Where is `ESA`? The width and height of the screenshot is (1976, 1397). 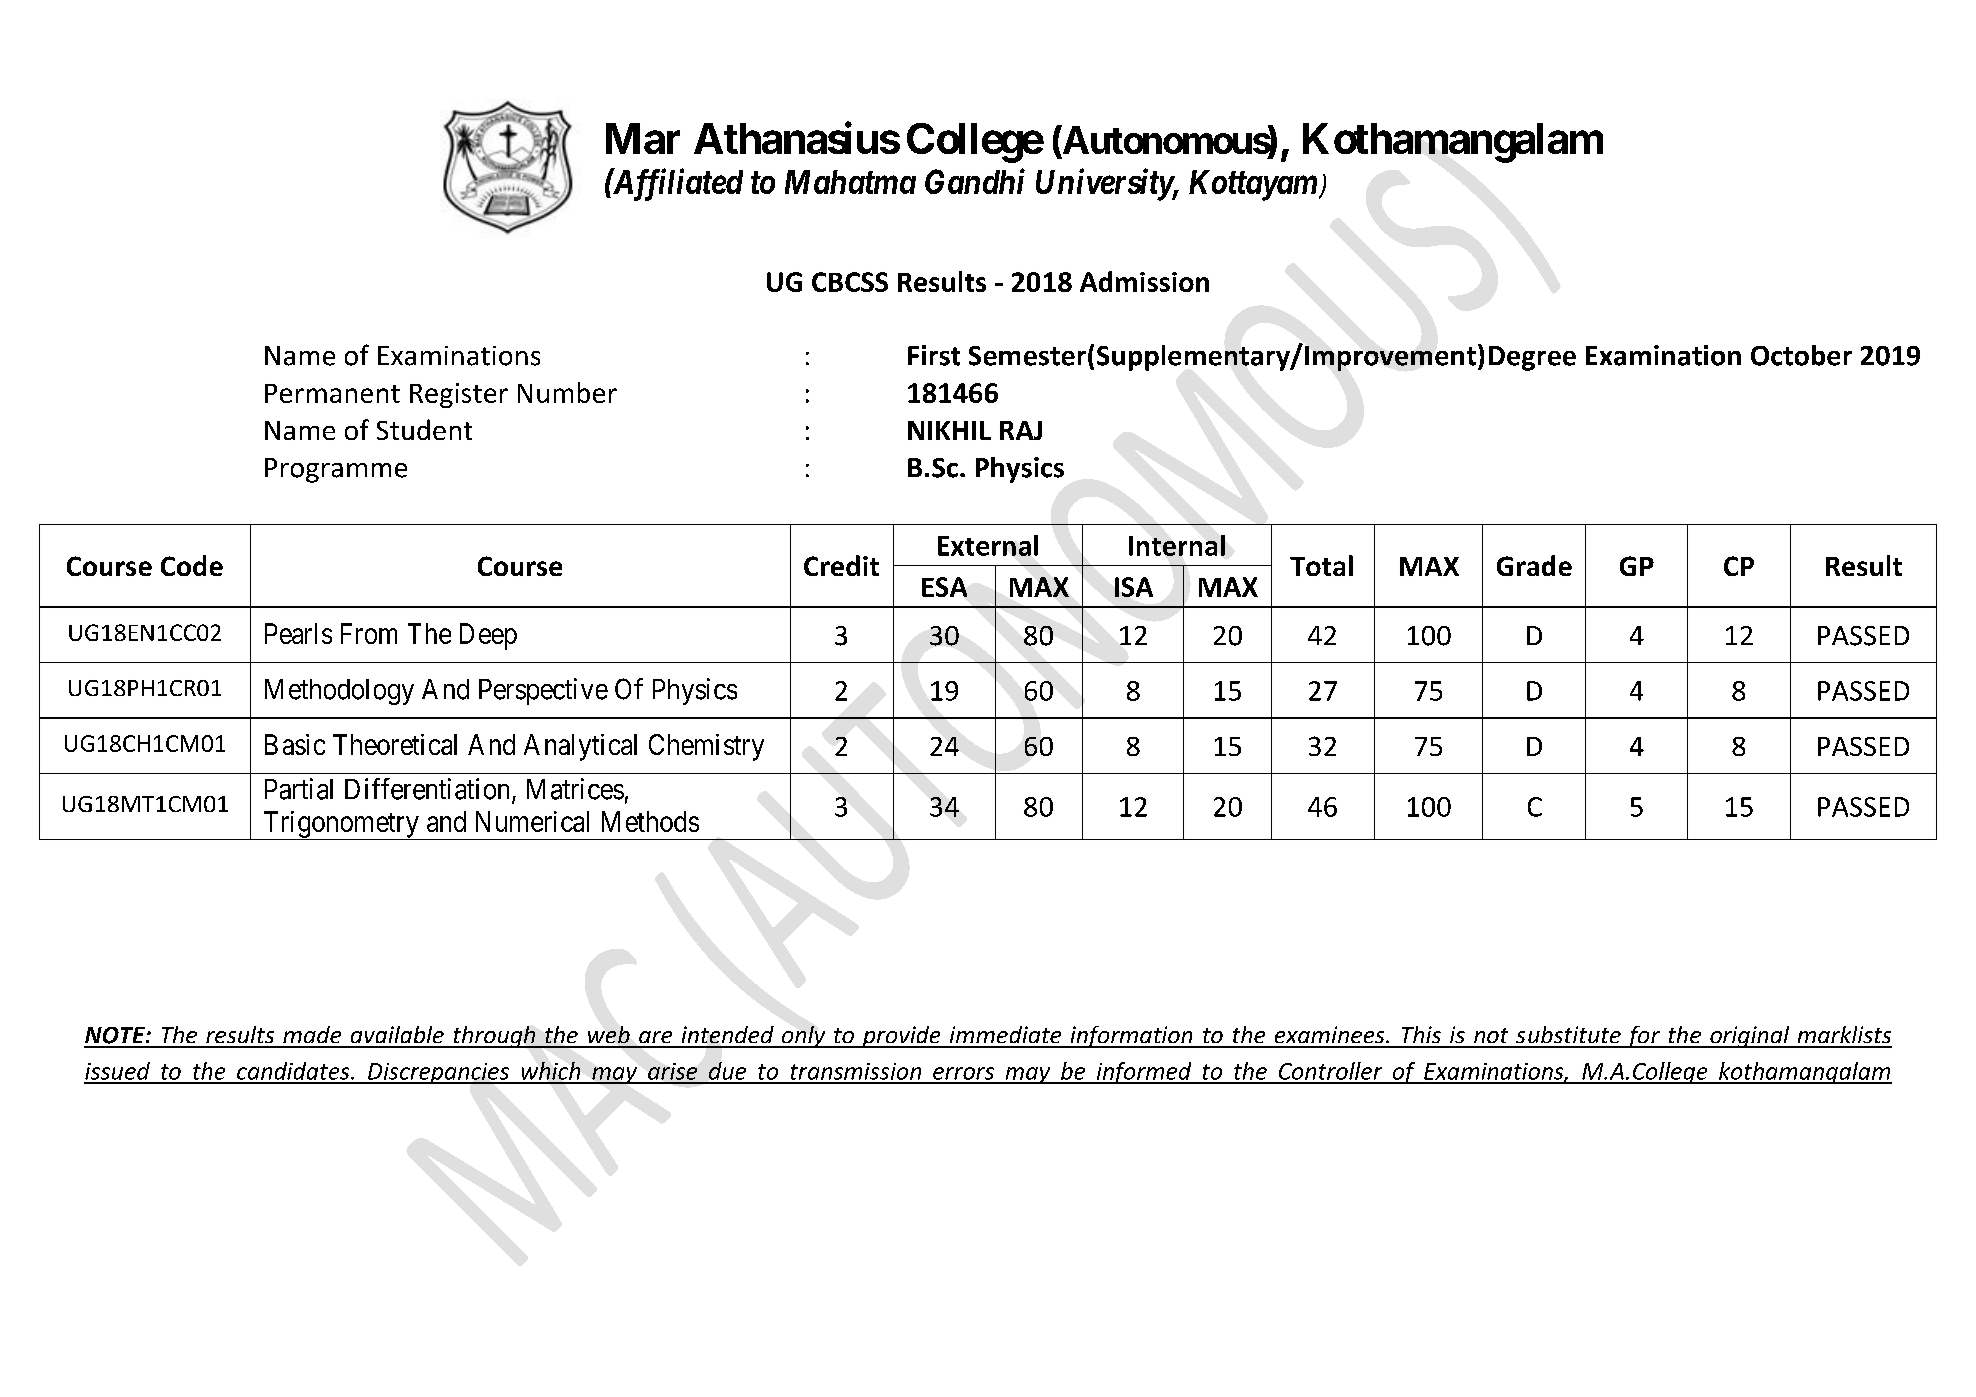
ESA is located at coordinates (944, 587).
